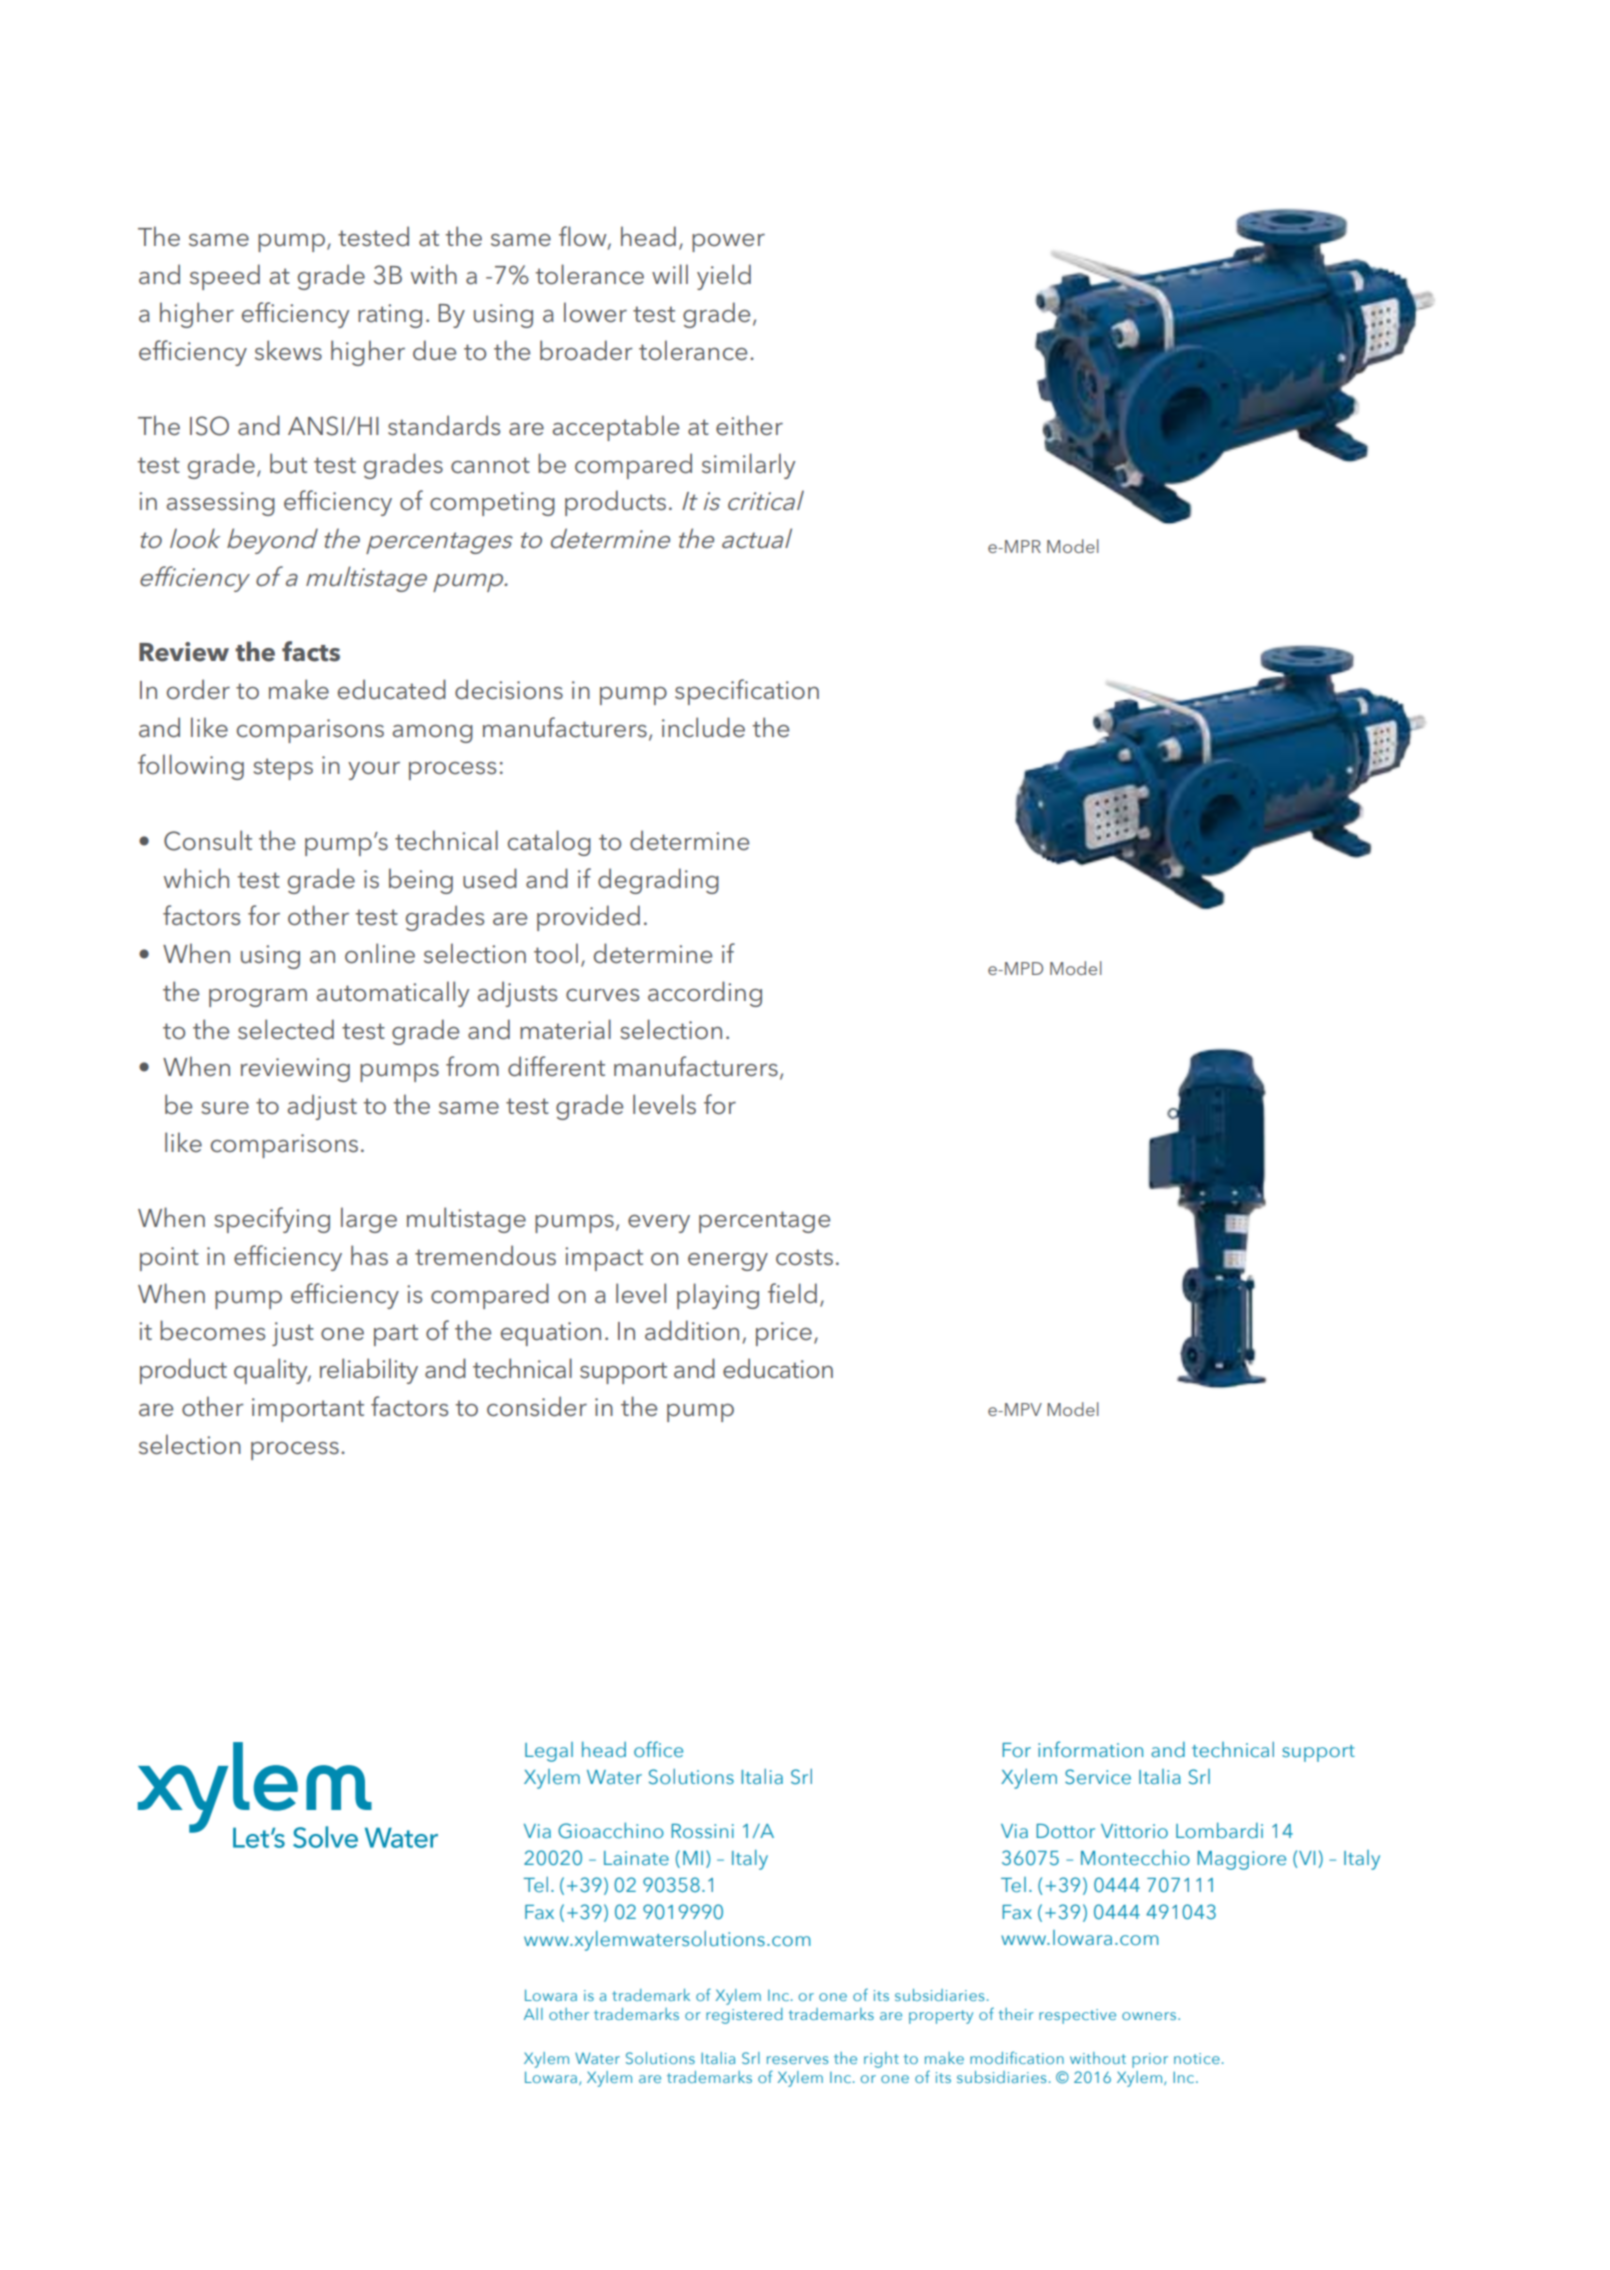  I want to click on important, so click(308, 1410).
